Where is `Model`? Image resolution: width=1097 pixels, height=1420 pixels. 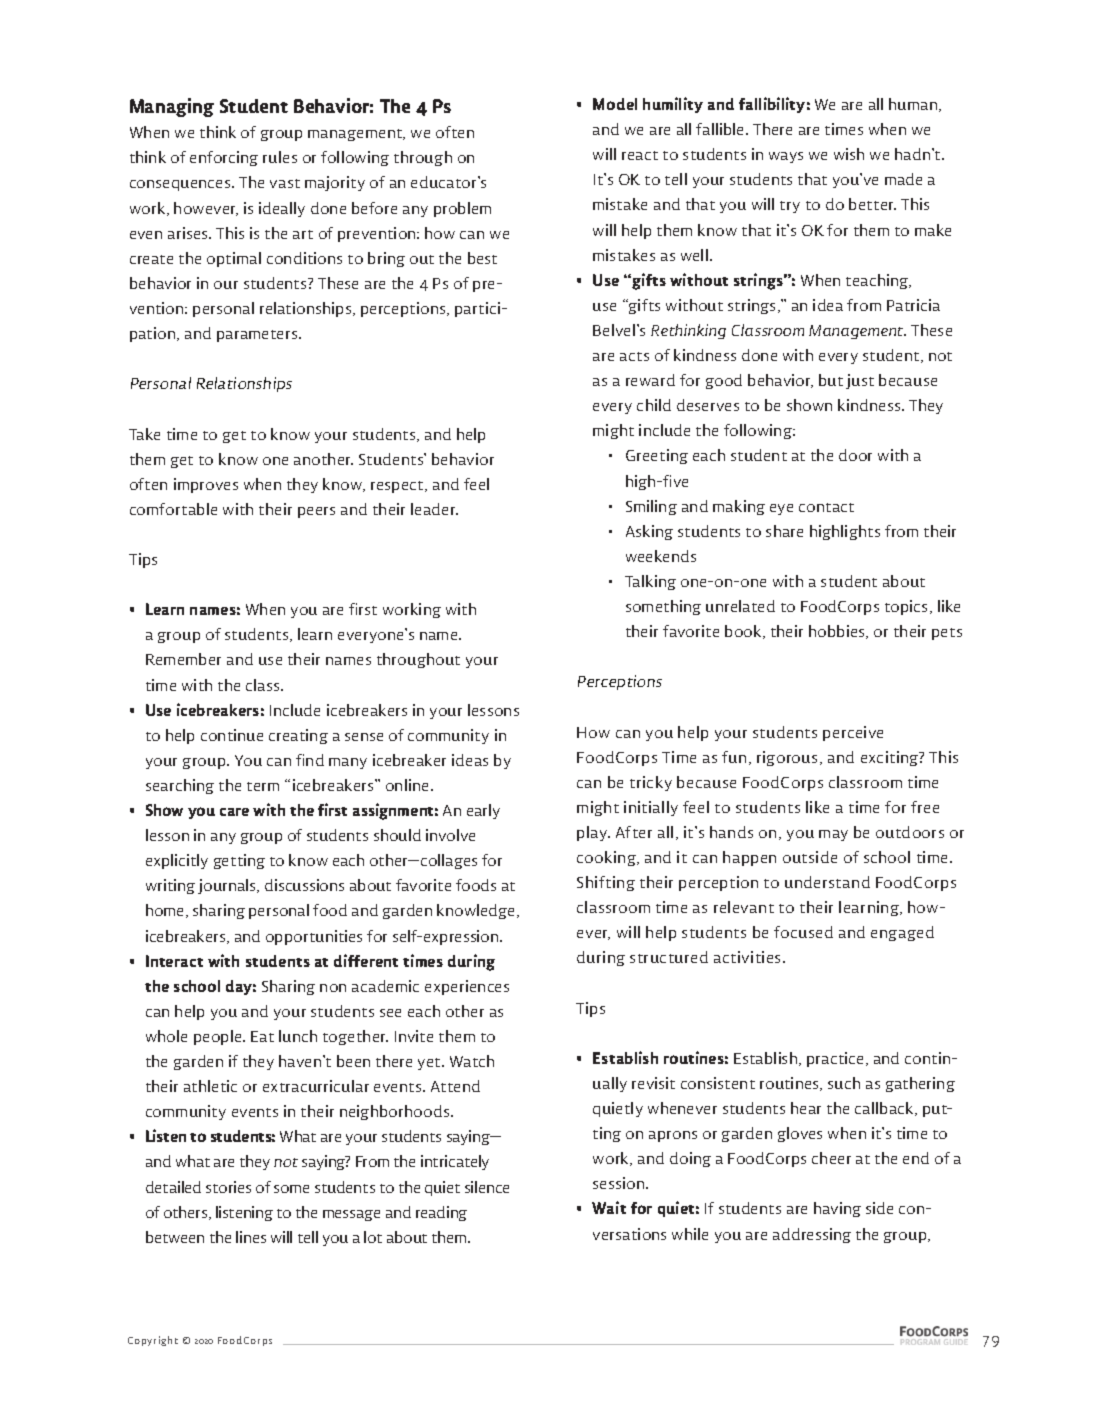
Model is located at coordinates (615, 104).
